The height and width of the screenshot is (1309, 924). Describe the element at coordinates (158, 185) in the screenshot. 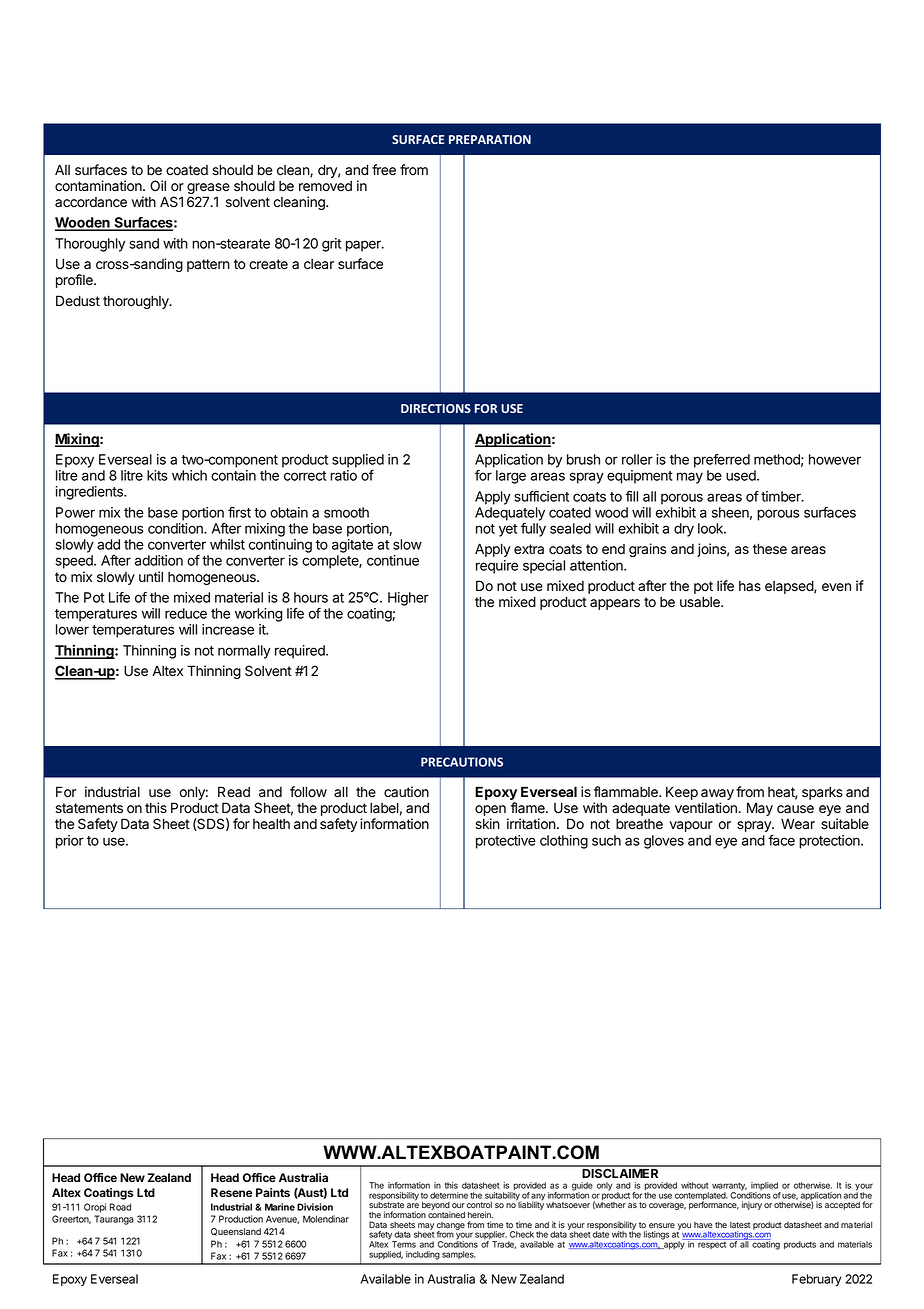

I see `Oil` at that location.
